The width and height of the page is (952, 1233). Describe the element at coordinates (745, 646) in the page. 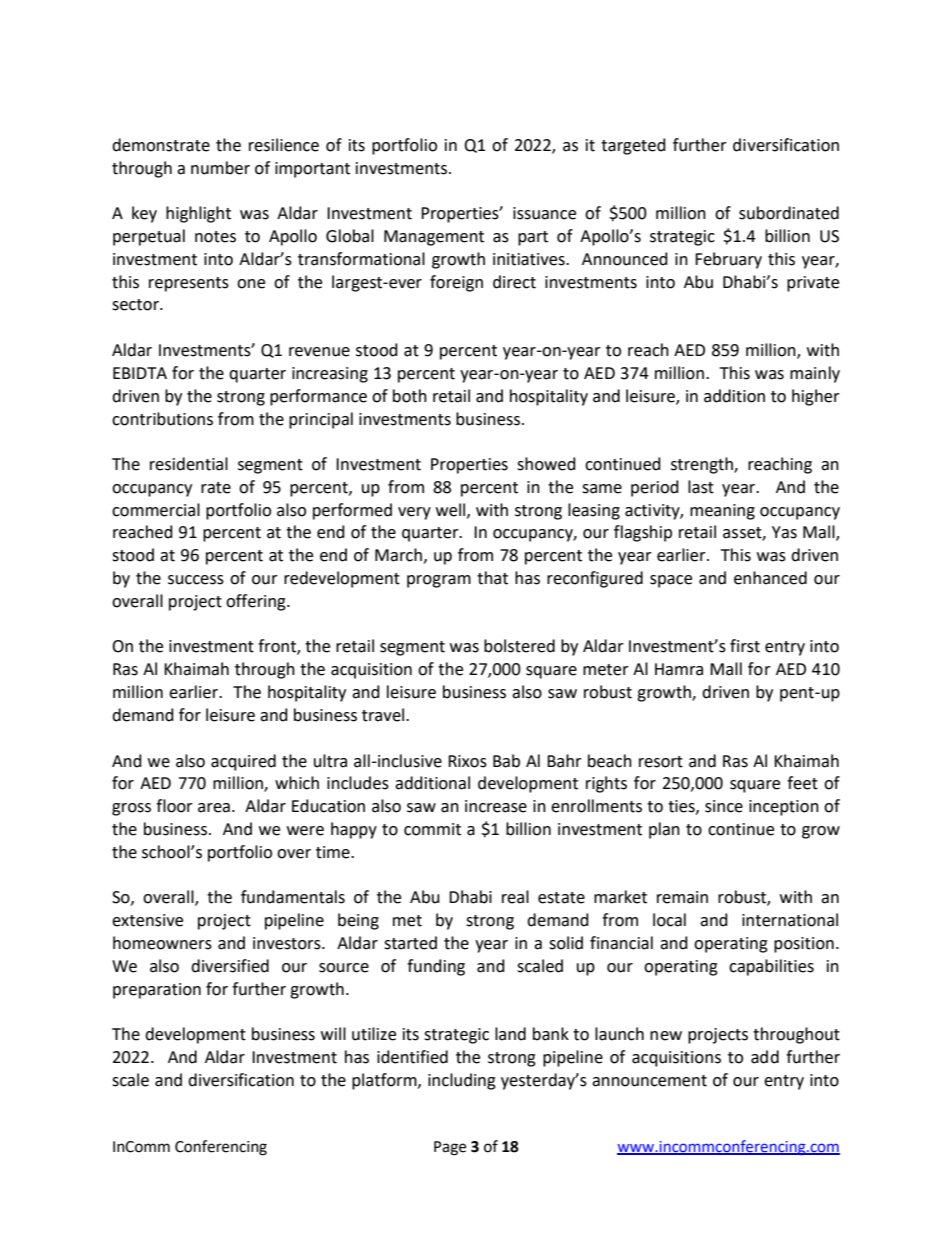

I see `first` at that location.
